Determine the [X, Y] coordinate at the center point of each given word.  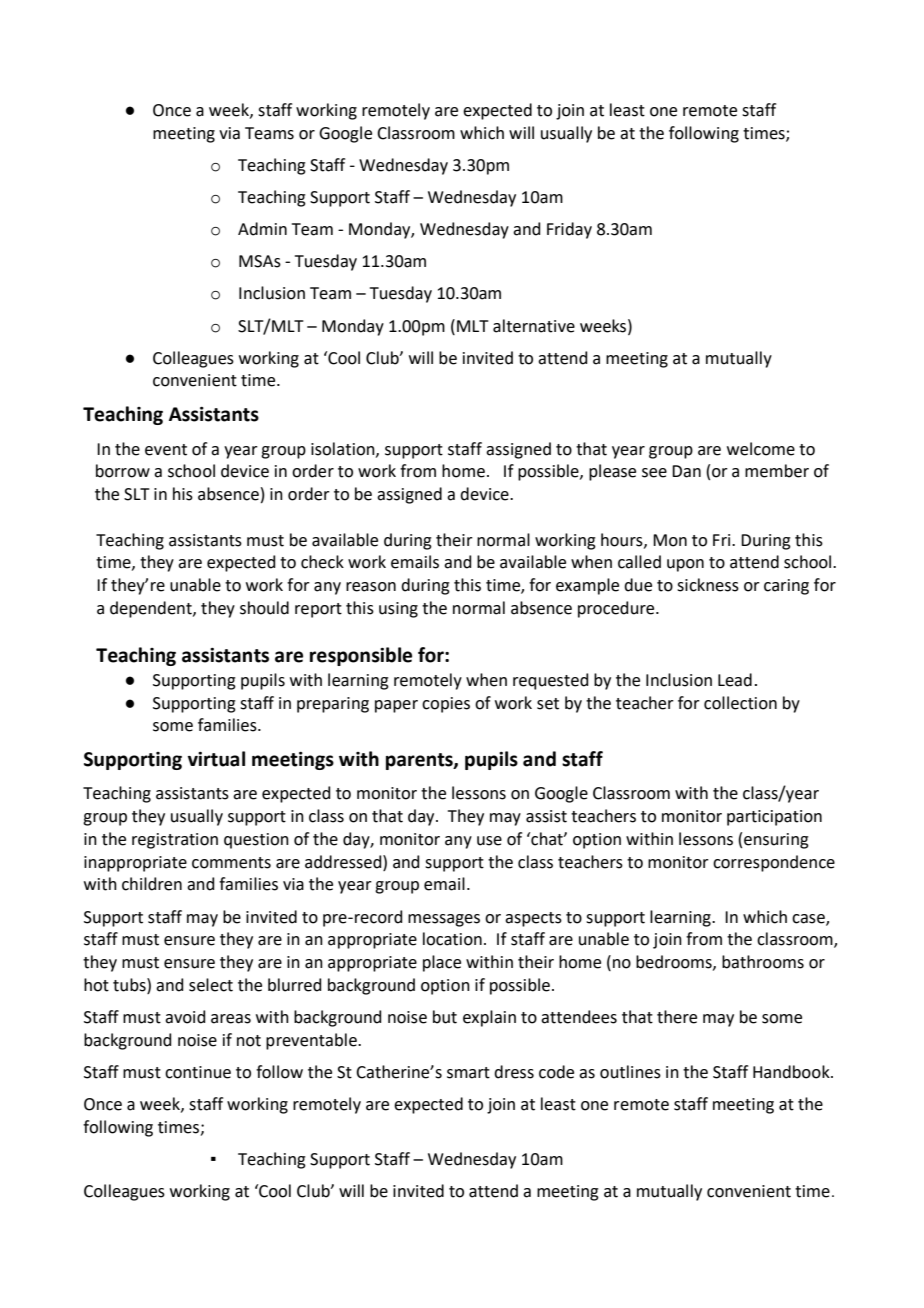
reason [371, 587]
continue [198, 1072]
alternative [534, 326]
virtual [216, 759]
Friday [569, 230]
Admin [262, 229]
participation [774, 818]
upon [685, 565]
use [489, 841]
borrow [123, 471]
